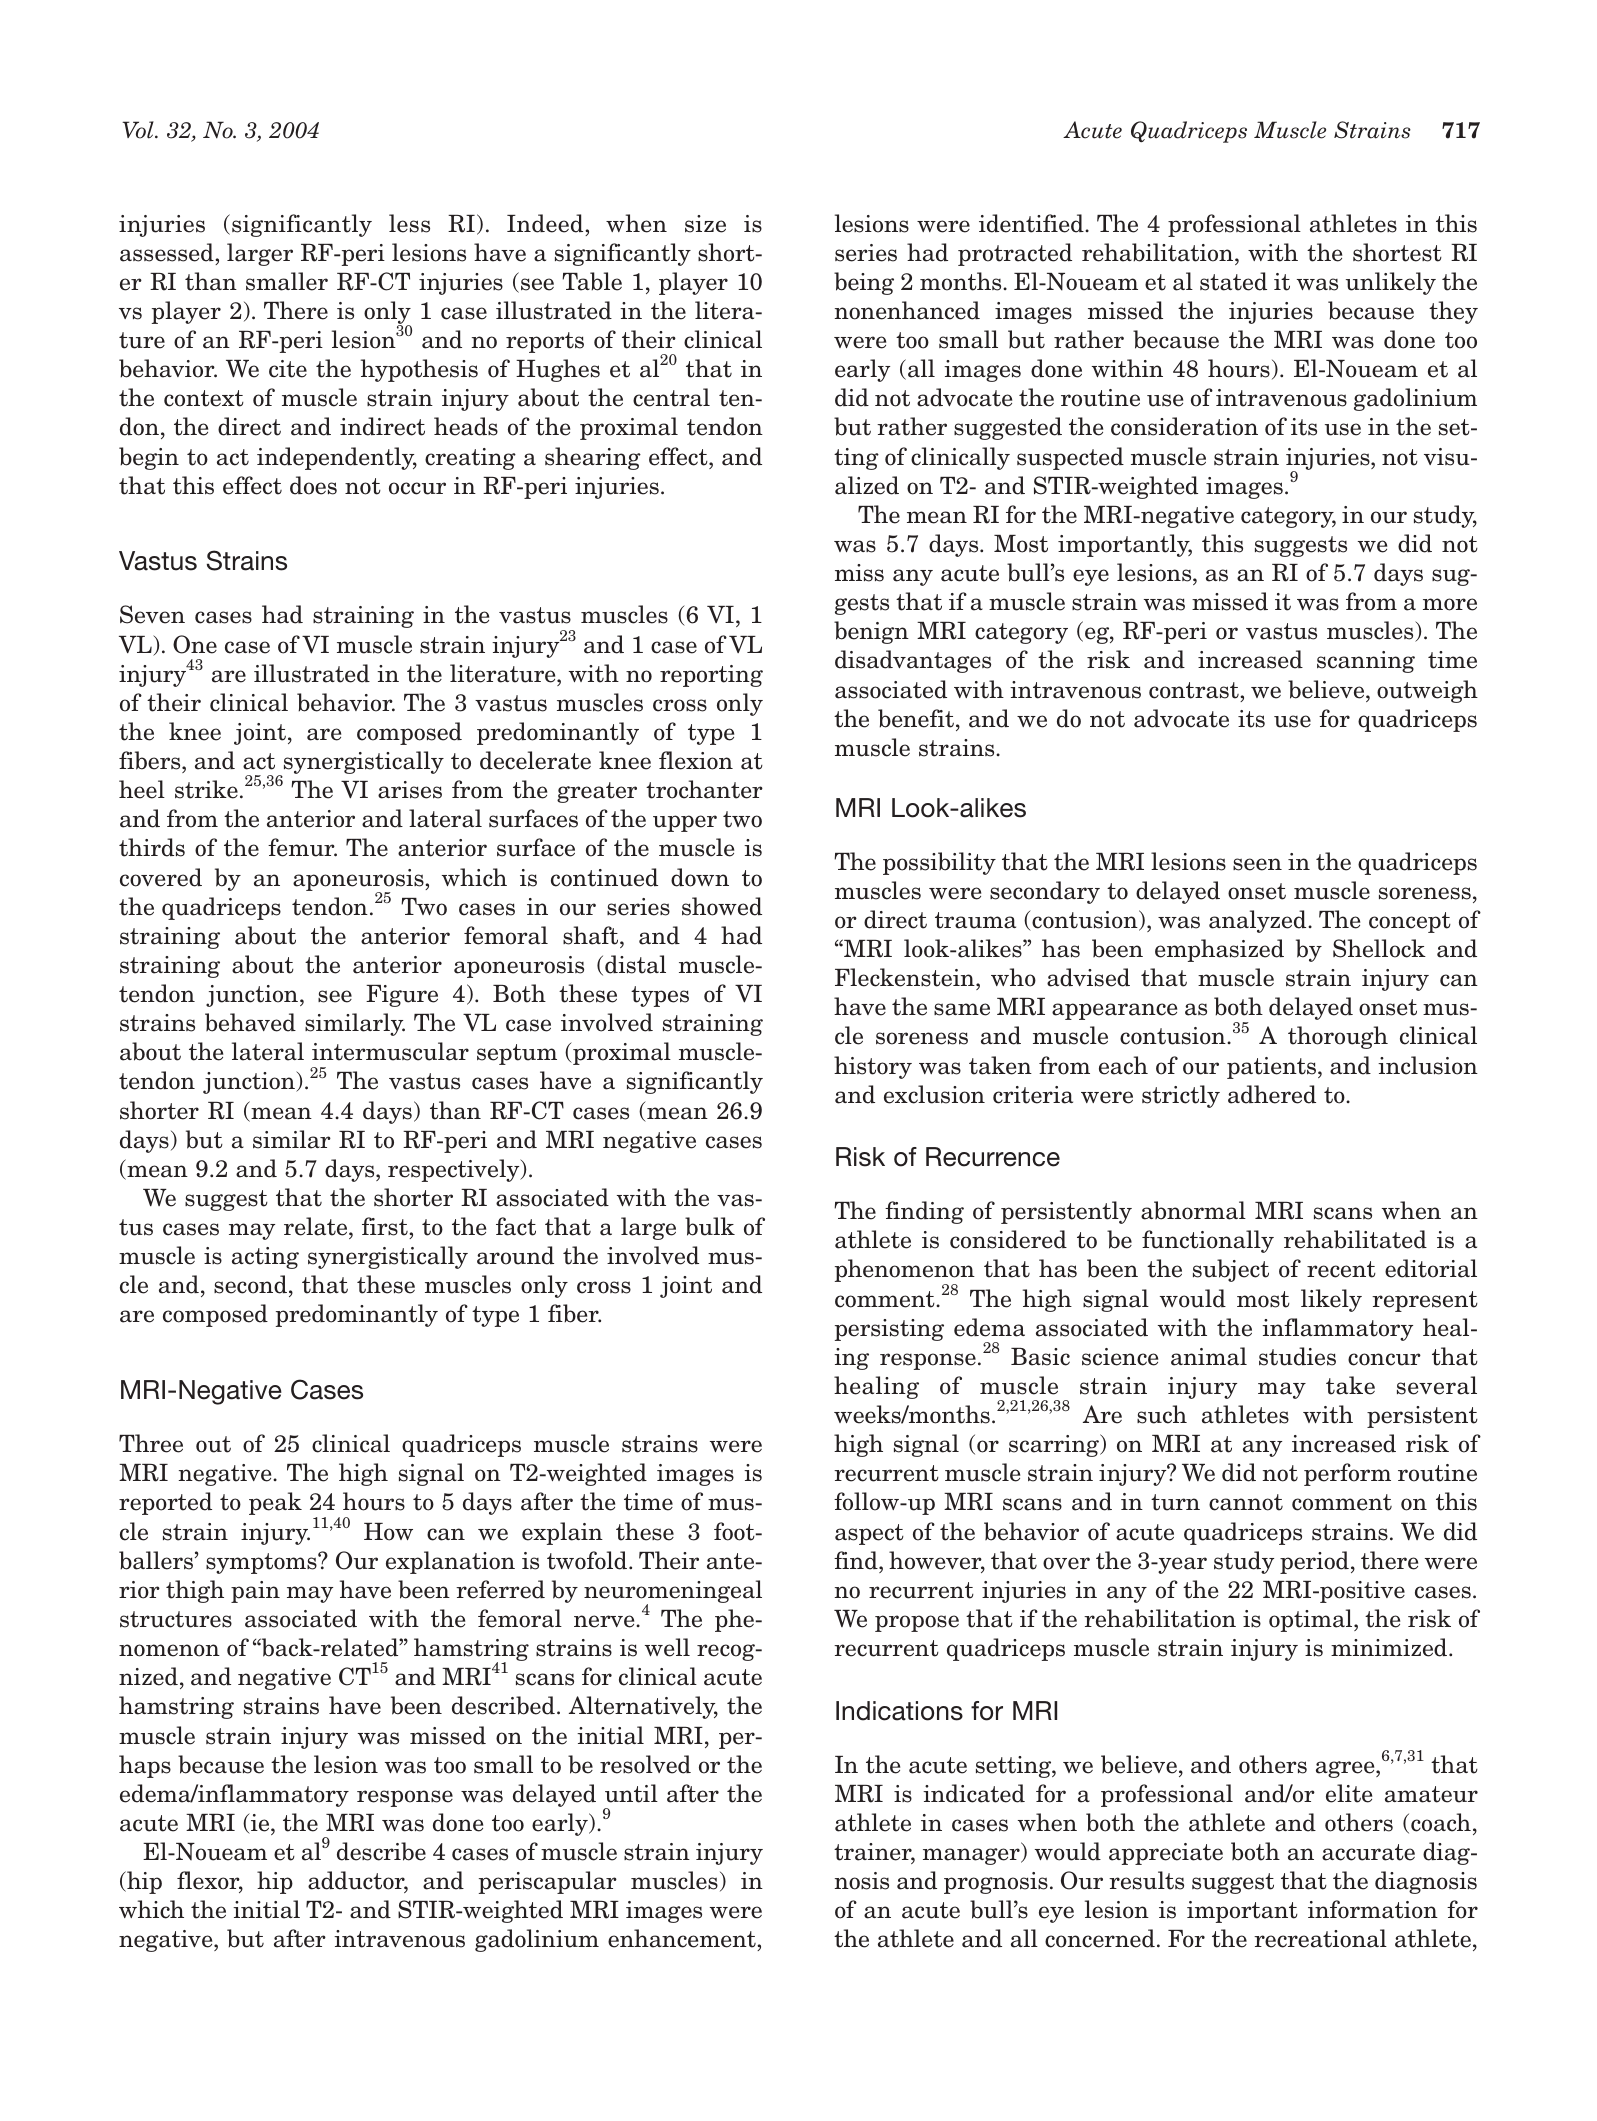 Image resolution: width=1597 pixels, height=2121 pixels. Describe the element at coordinates (1233, 281) in the screenshot. I see `stated` at that location.
